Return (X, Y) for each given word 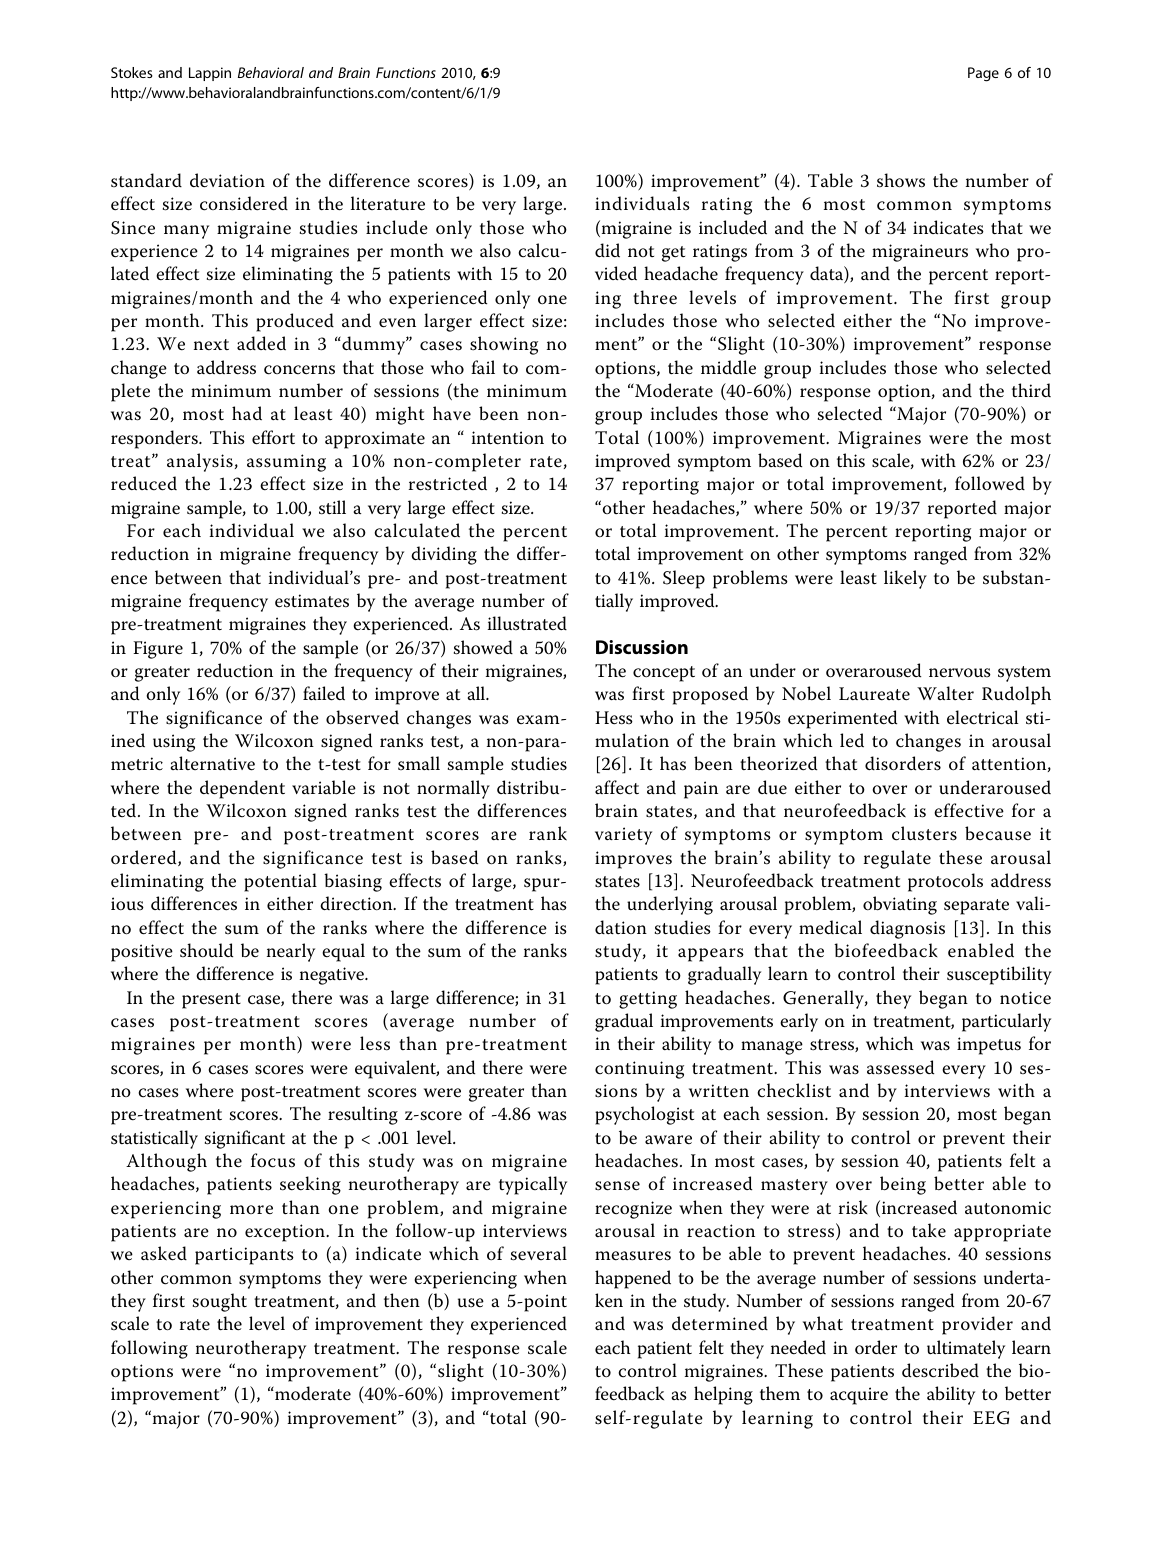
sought (220, 1302)
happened (633, 1279)
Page (983, 74)
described (940, 1370)
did (607, 250)
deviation (227, 180)
